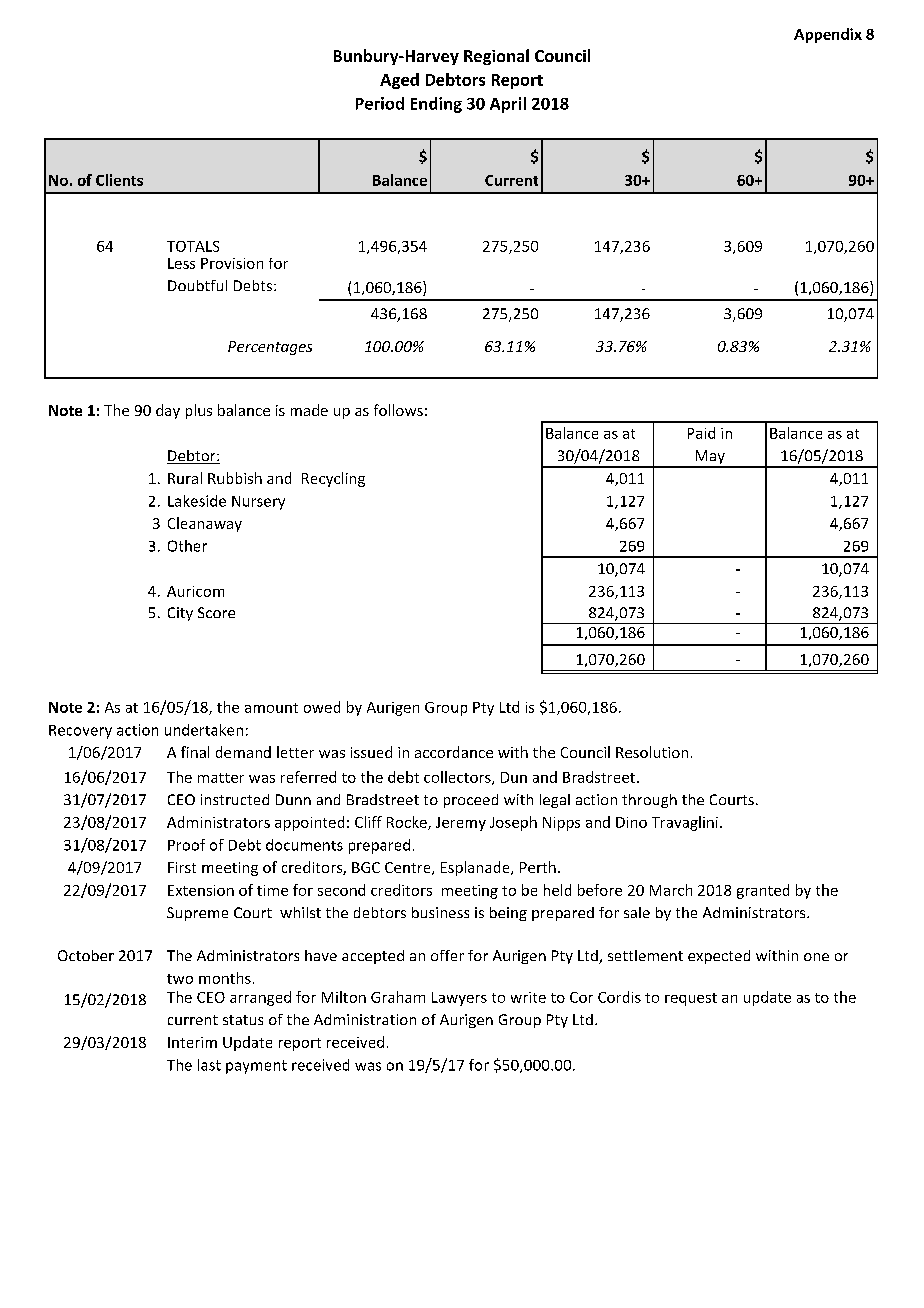  I want to click on proceed, so click(471, 801).
